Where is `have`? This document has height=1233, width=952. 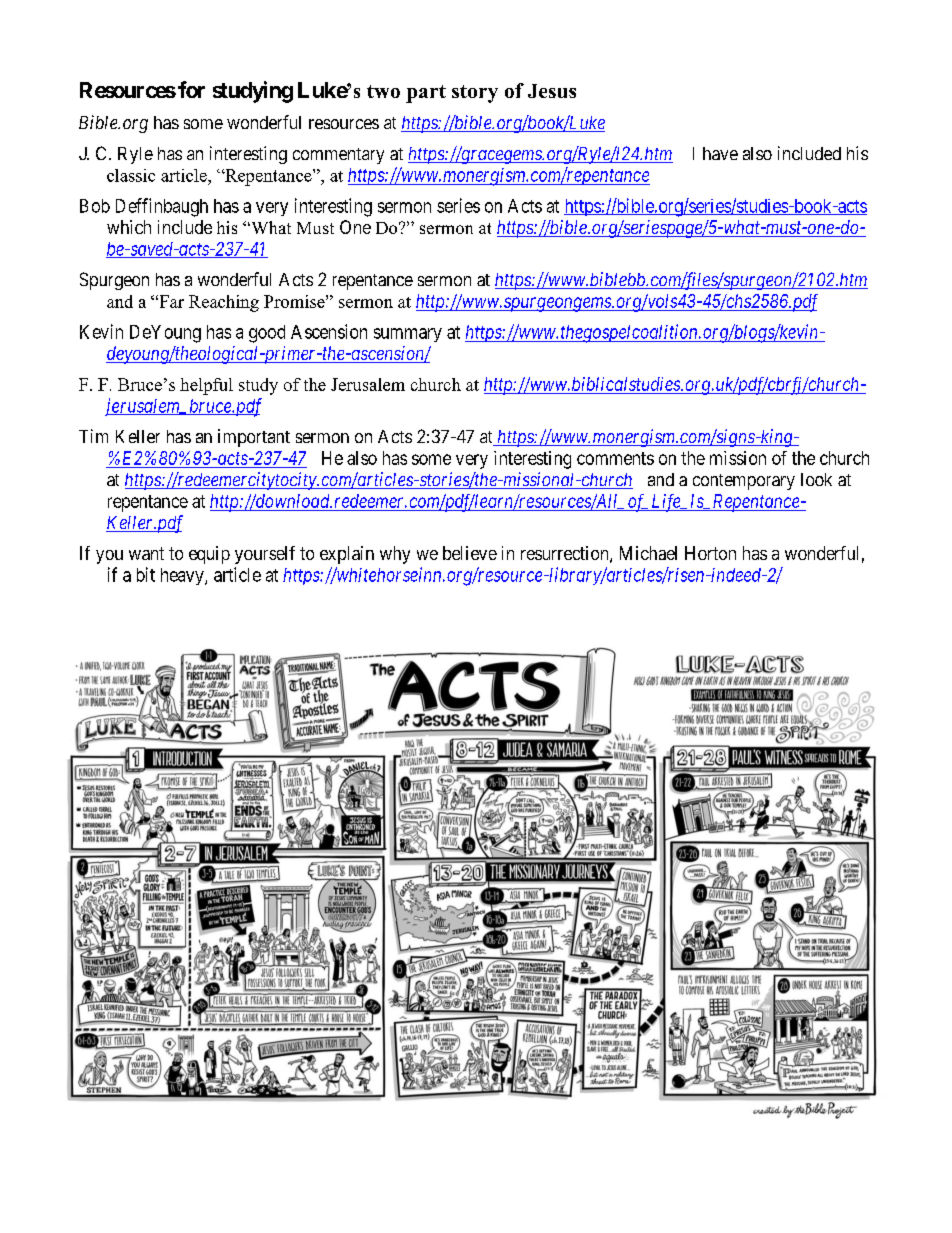 have is located at coordinates (720, 153).
